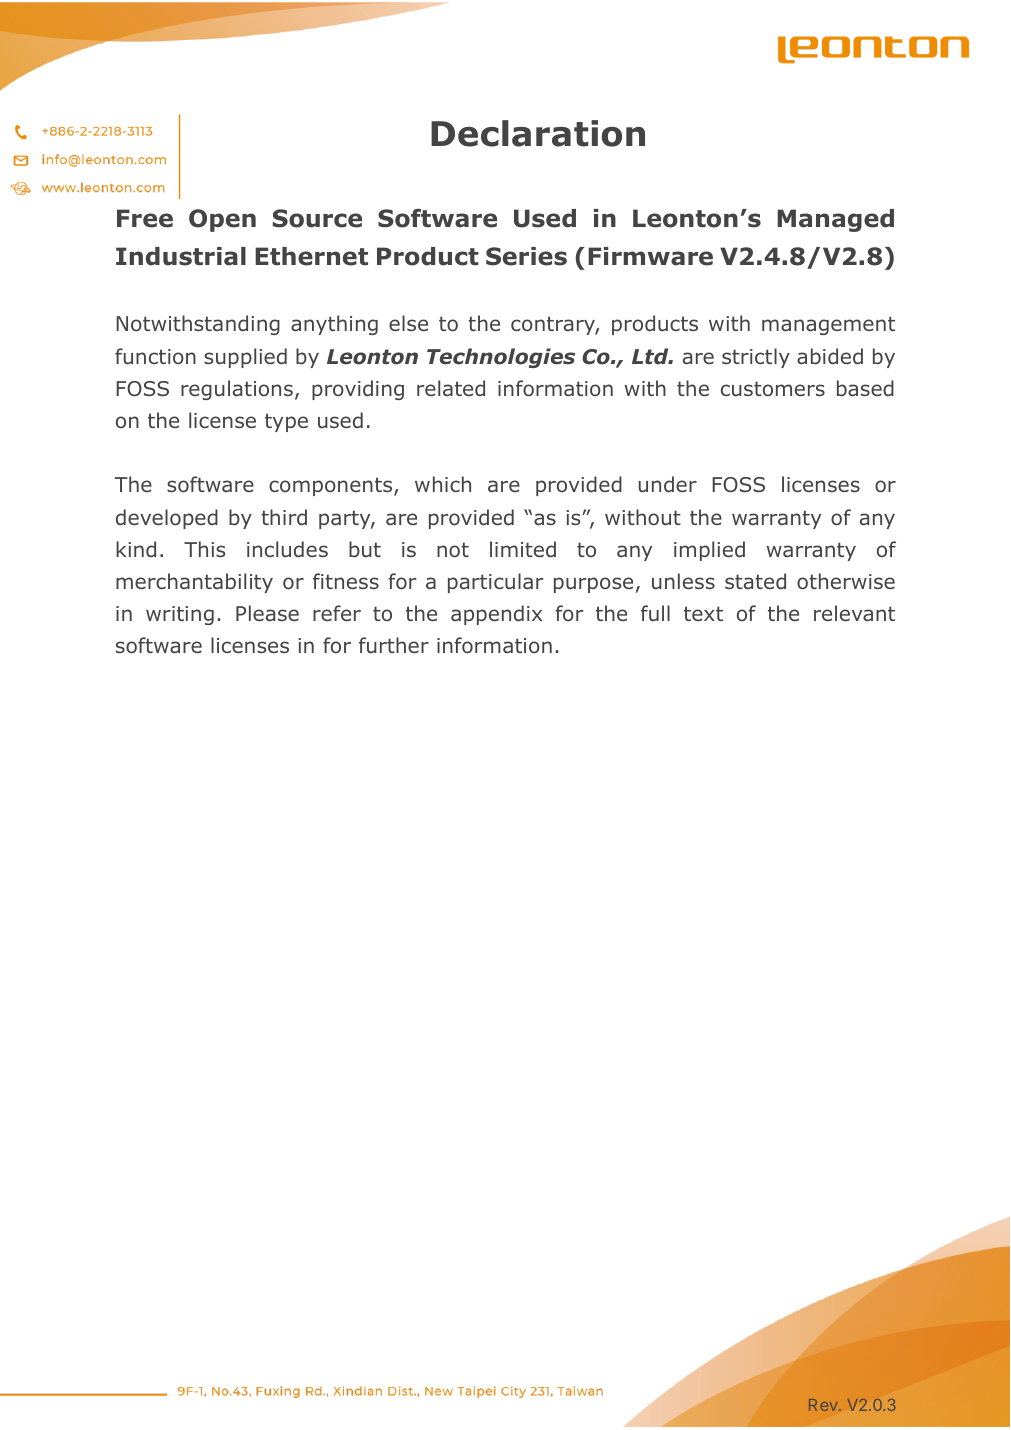 This document has height=1430, width=1011. What do you see at coordinates (222, 220) in the document?
I see `Open` at bounding box center [222, 220].
